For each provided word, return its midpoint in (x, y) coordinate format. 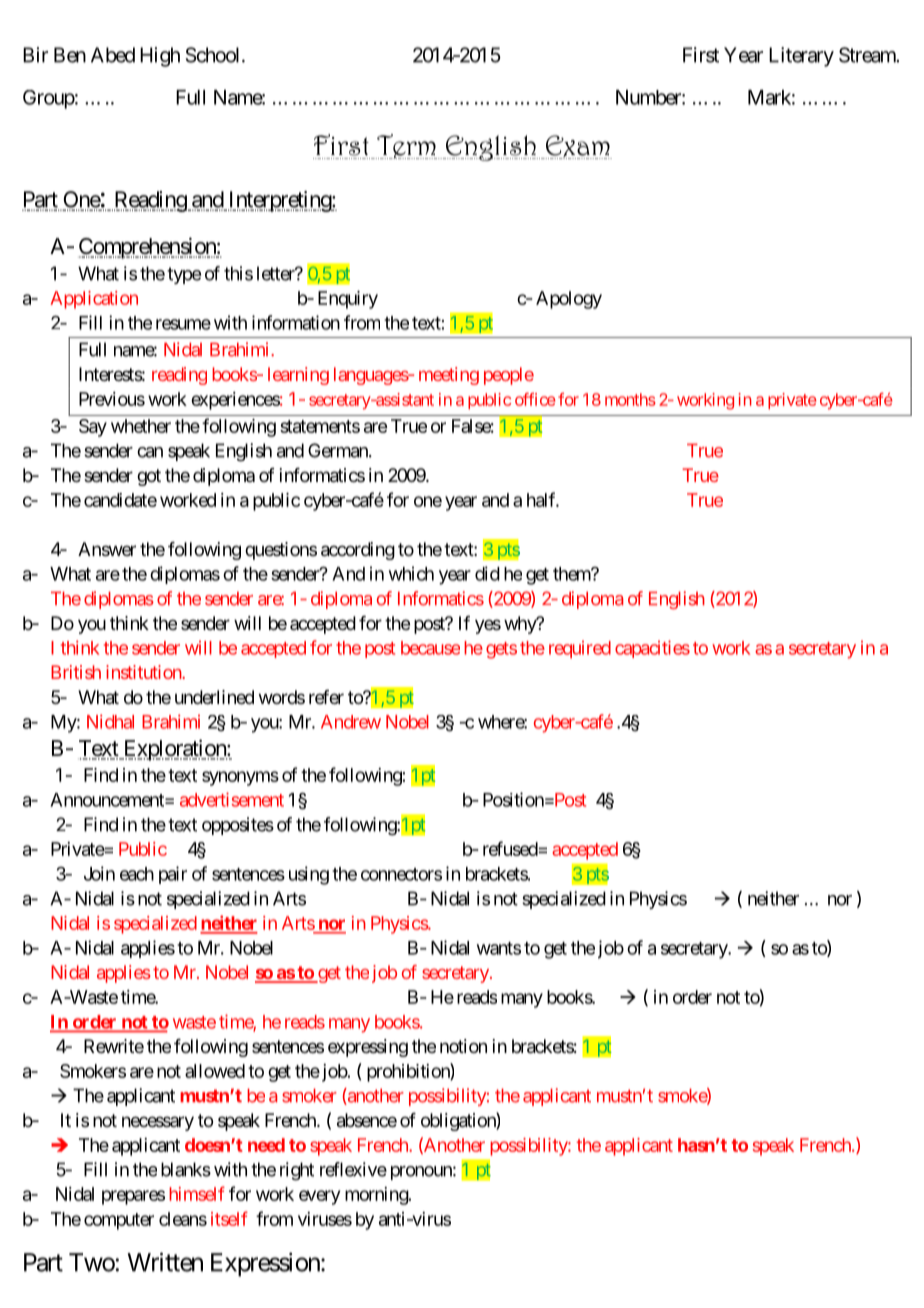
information (296, 322)
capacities (652, 649)
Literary (801, 57)
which (411, 573)
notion (463, 1046)
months (630, 399)
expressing (368, 1048)
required (580, 649)
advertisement (232, 799)
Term (406, 146)
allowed (215, 1071)
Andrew (351, 722)
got (149, 477)
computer (119, 1221)
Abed (113, 55)
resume (183, 324)
